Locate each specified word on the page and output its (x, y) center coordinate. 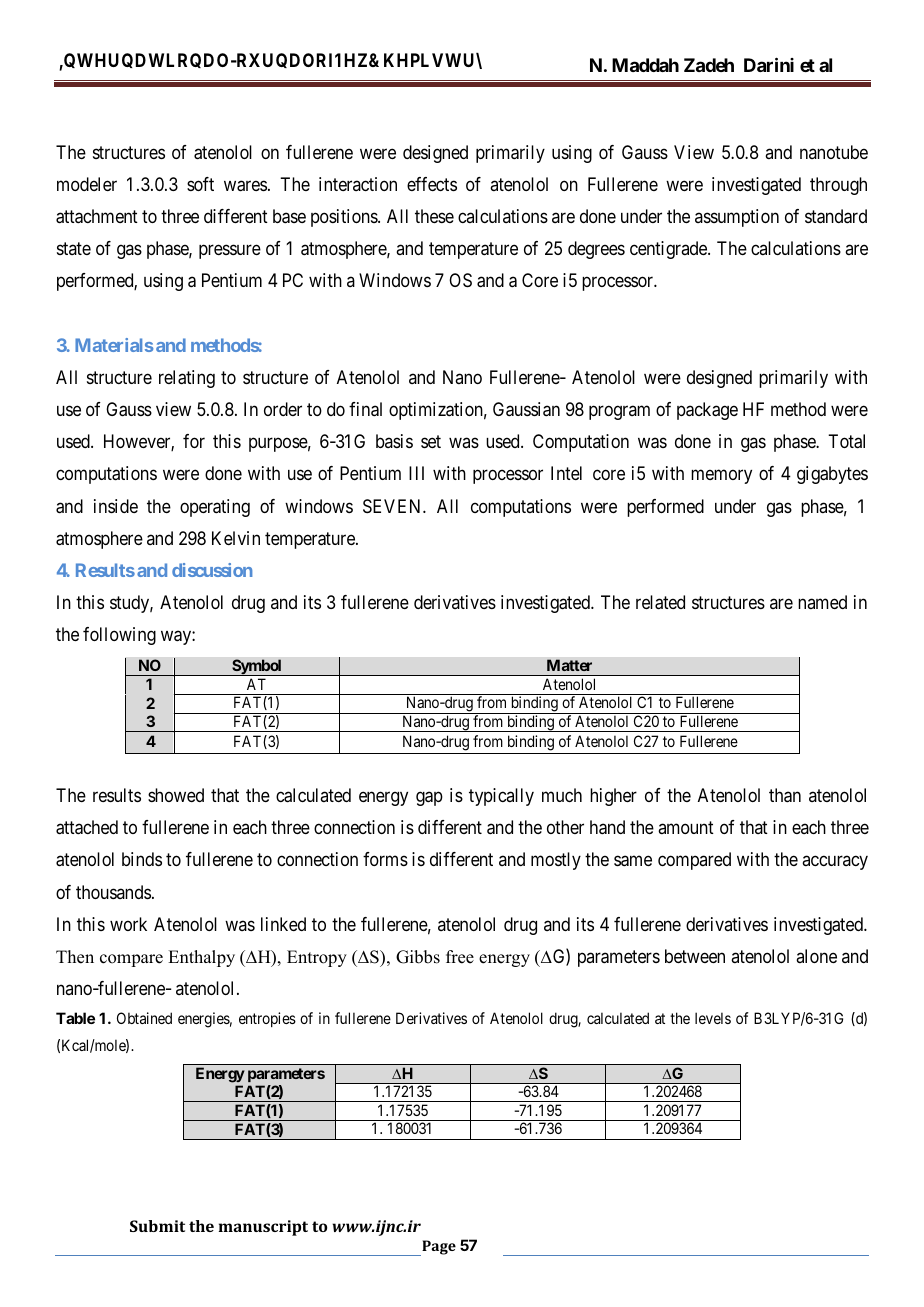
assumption (737, 218)
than (785, 795)
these (434, 216)
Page (438, 1248)
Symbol (257, 667)
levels (713, 1018)
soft (200, 184)
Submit (157, 1226)
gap (429, 799)
